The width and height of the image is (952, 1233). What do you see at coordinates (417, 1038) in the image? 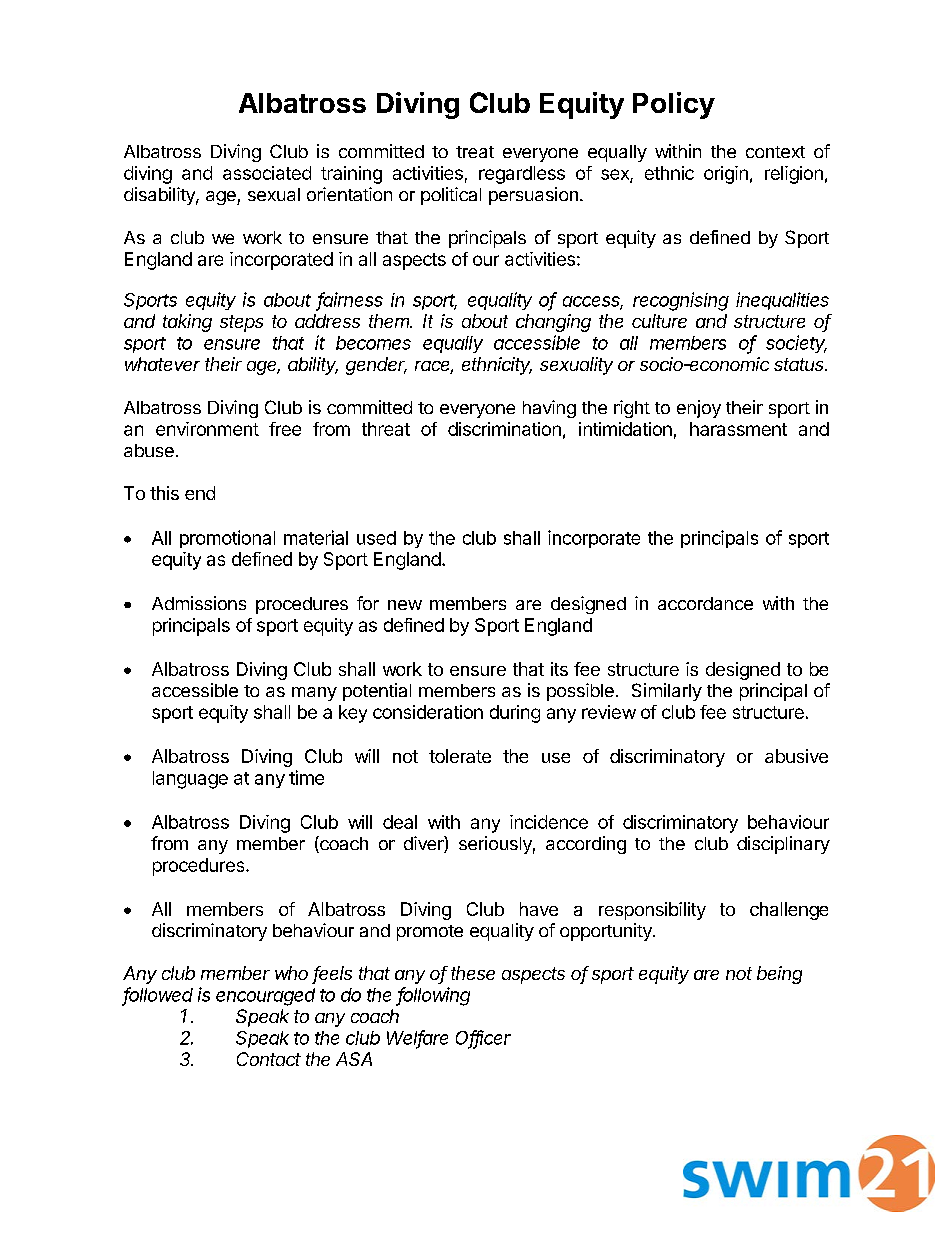
I see `Welfare` at bounding box center [417, 1038].
